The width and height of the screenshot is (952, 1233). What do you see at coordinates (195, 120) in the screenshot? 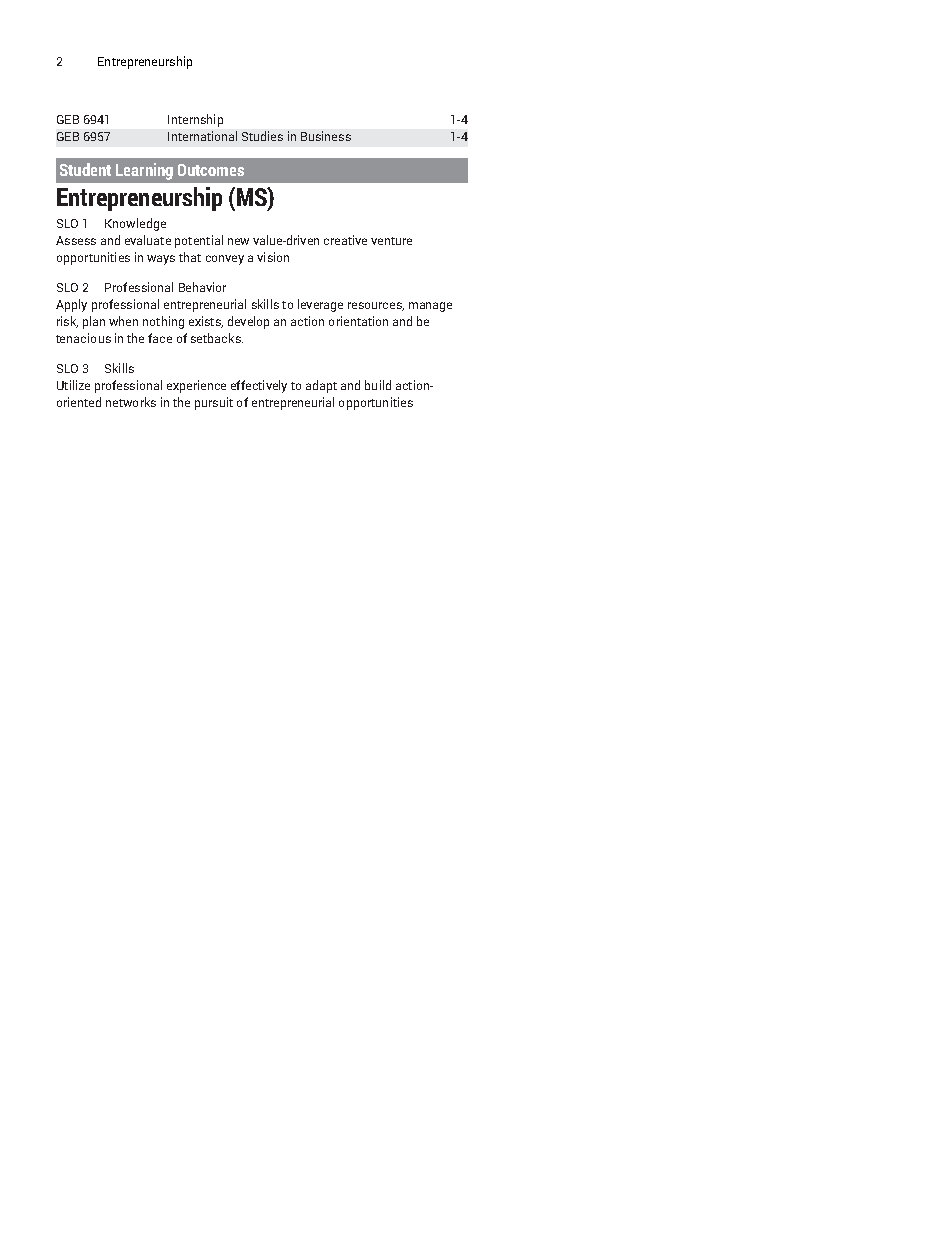
I see `Internship` at bounding box center [195, 120].
